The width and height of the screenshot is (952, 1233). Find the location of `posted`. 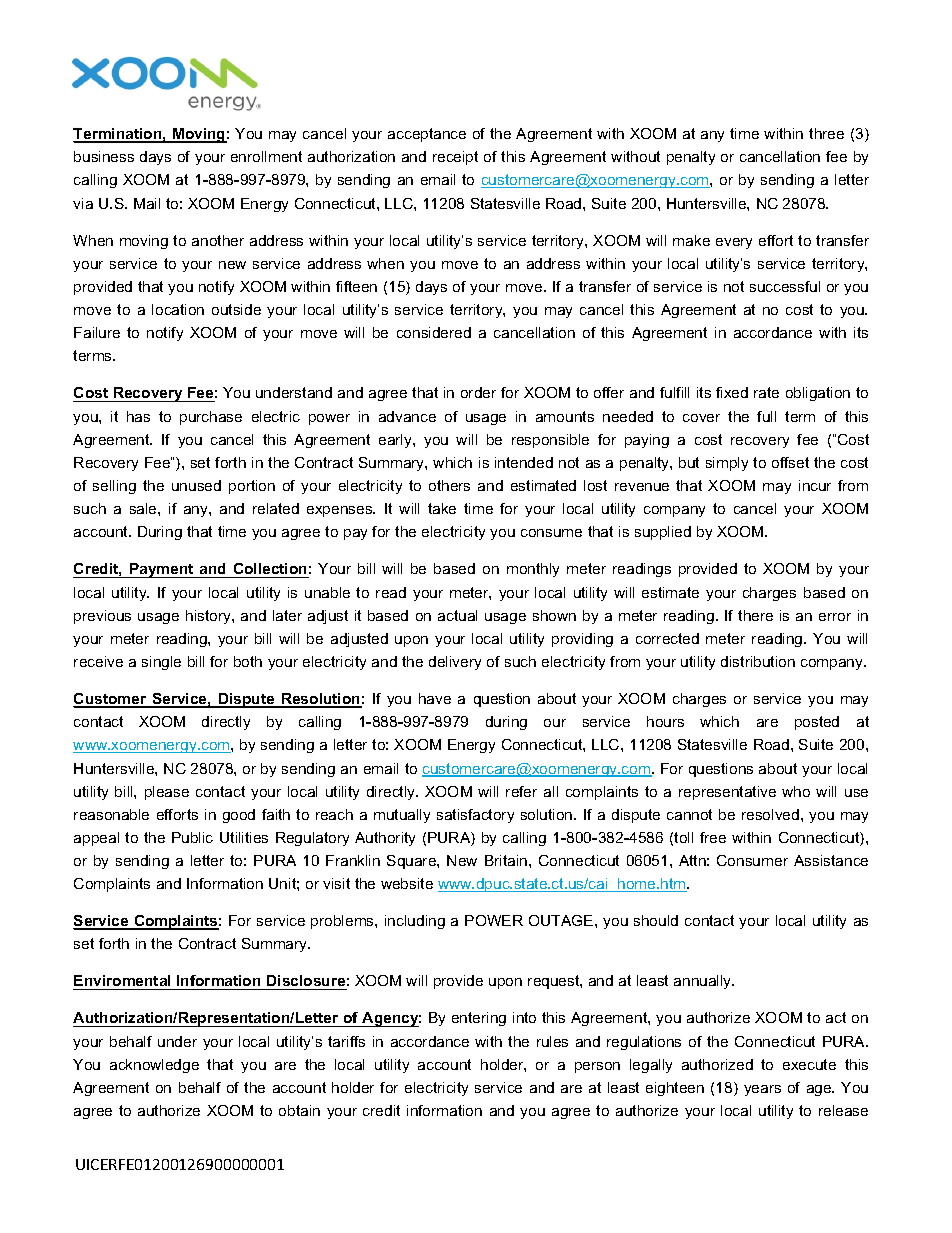

posted is located at coordinates (817, 723).
